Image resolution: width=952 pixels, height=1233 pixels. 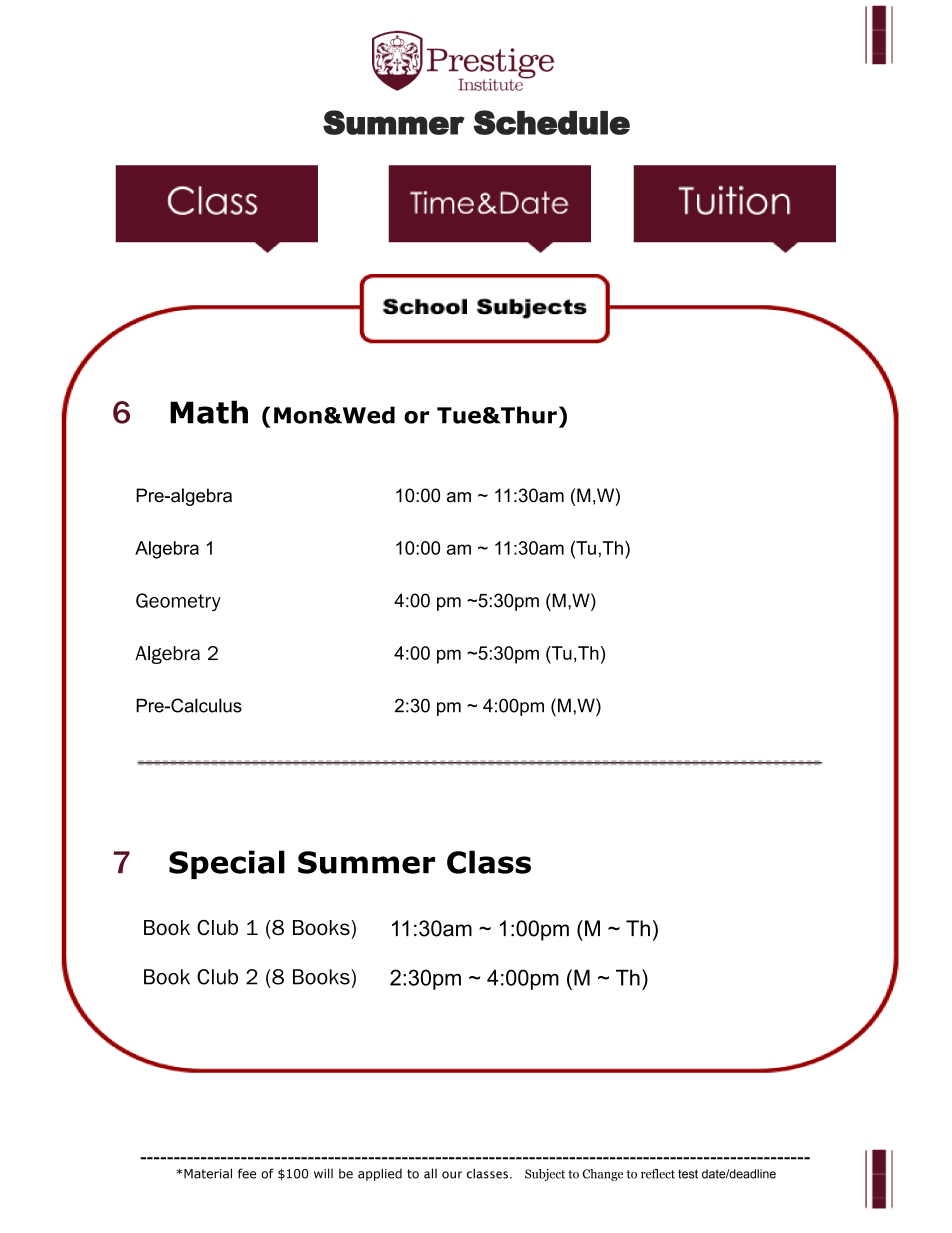 I want to click on Schedule, so click(x=551, y=122).
